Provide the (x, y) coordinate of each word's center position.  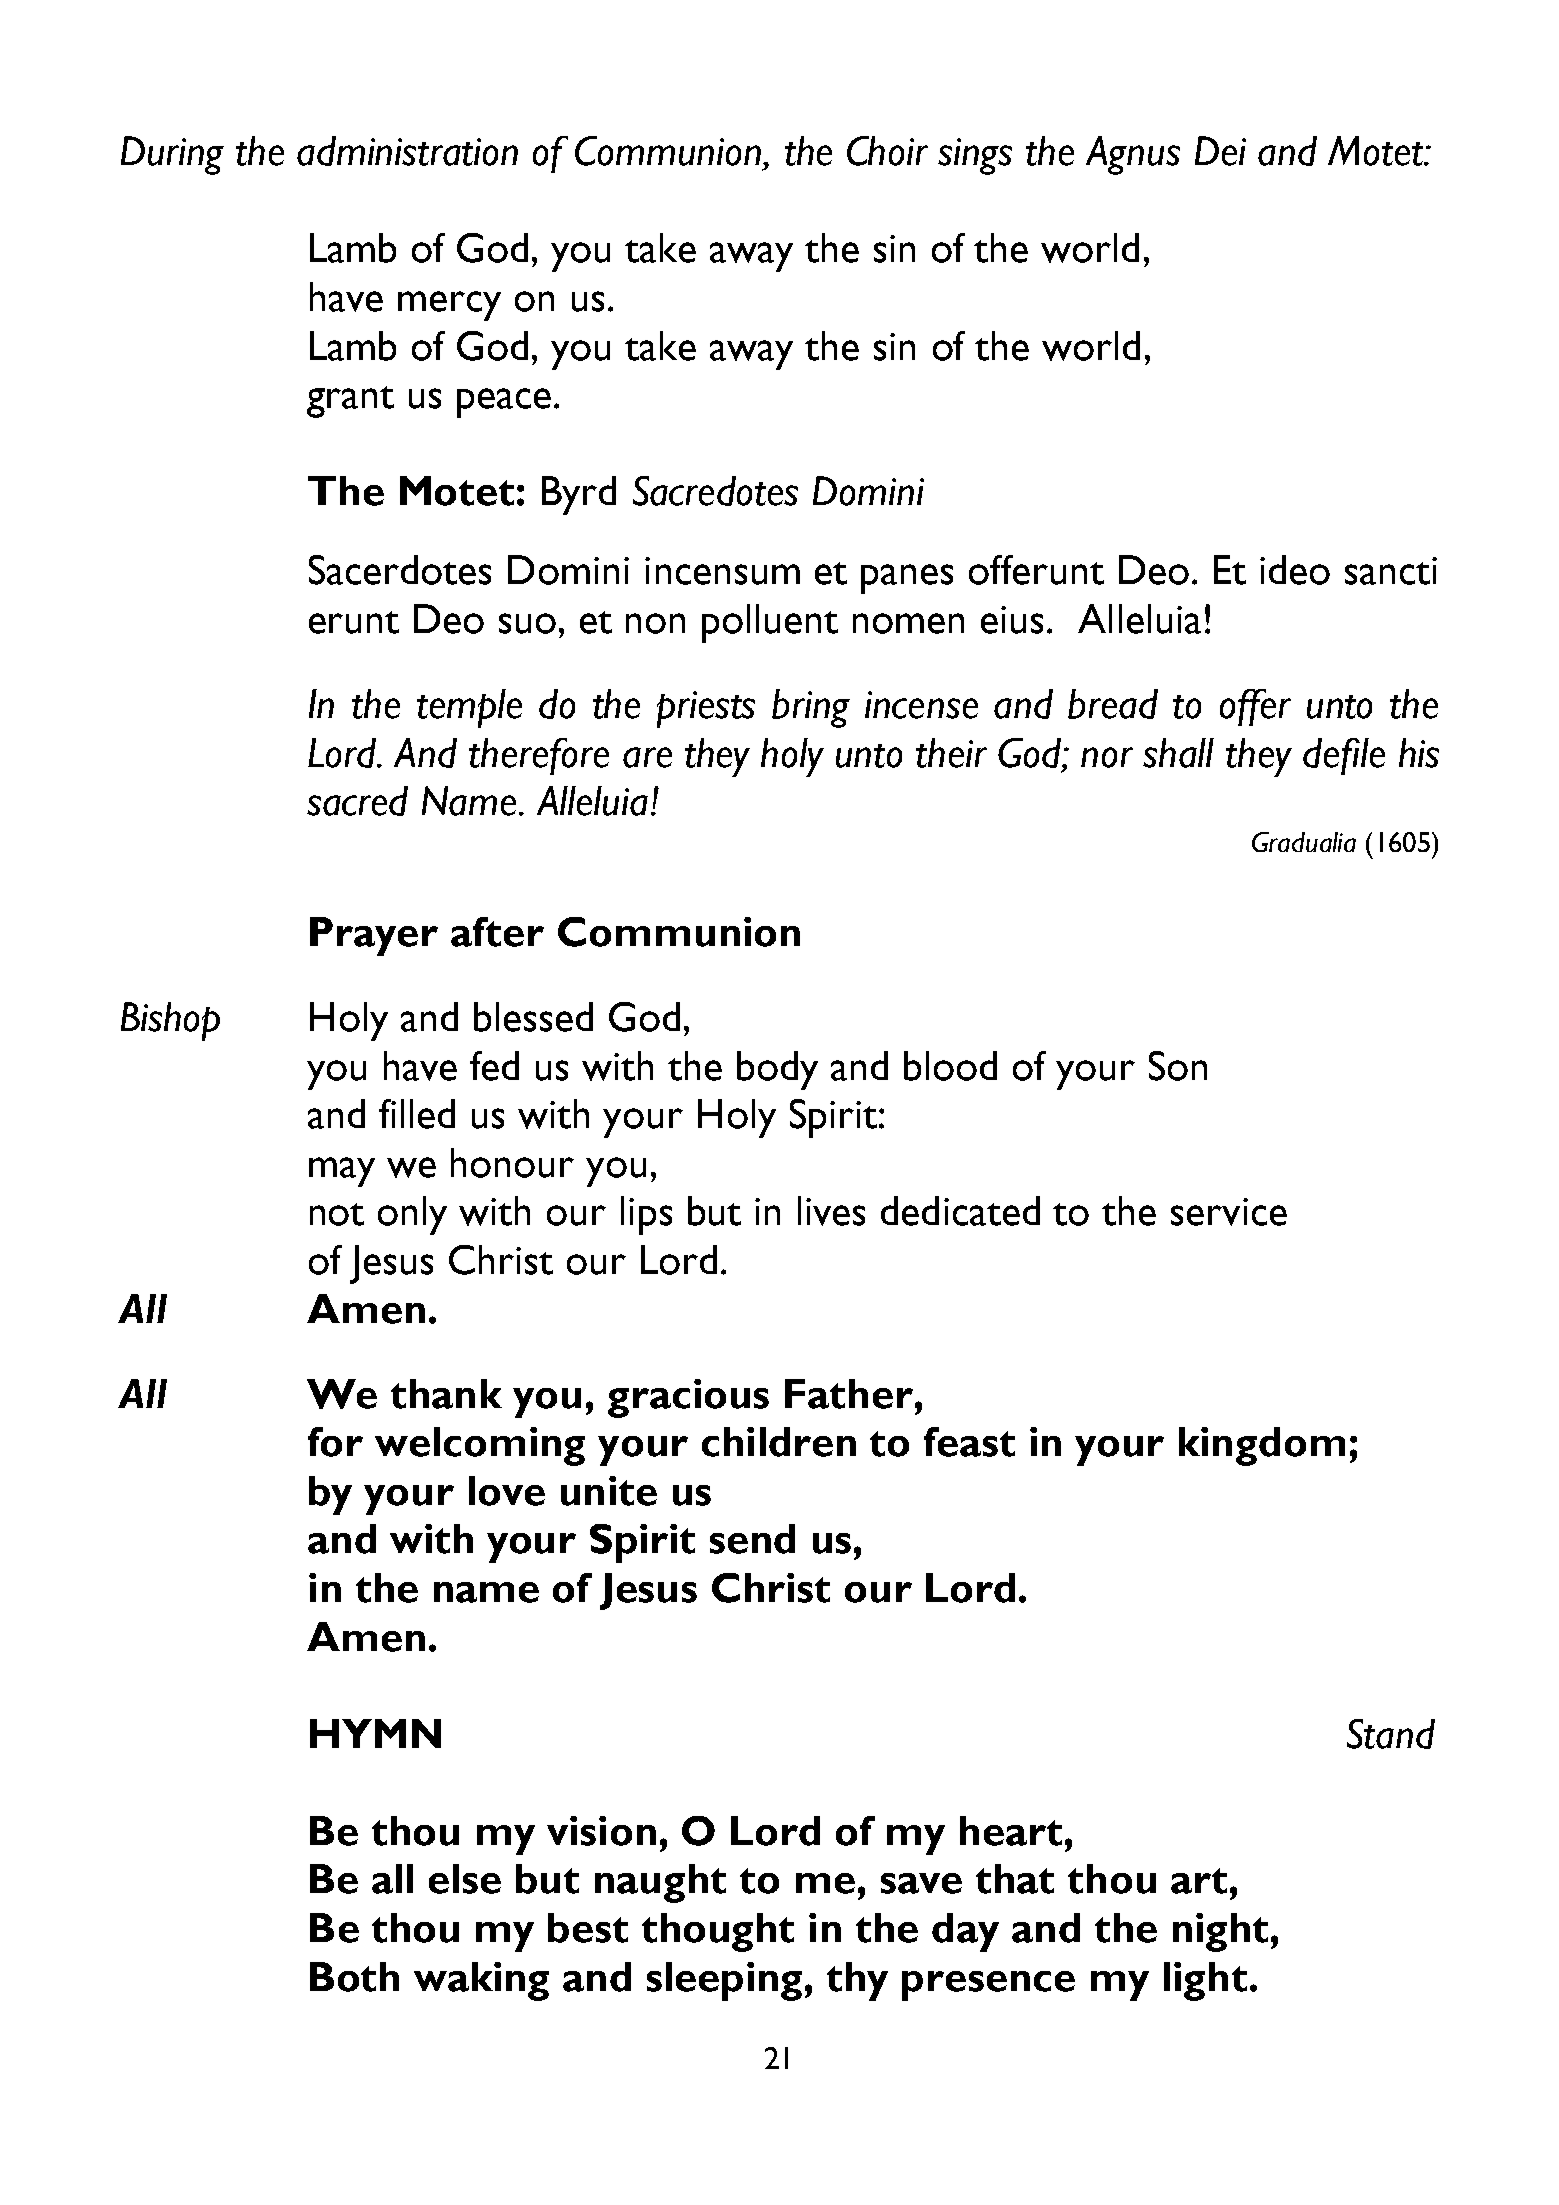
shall (1178, 753)
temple (469, 708)
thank (446, 1394)
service (1229, 1212)
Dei (1220, 151)
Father (850, 1394)
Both (354, 1977)
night (1220, 1932)
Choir (887, 151)
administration (407, 151)
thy (857, 1981)
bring (811, 708)
